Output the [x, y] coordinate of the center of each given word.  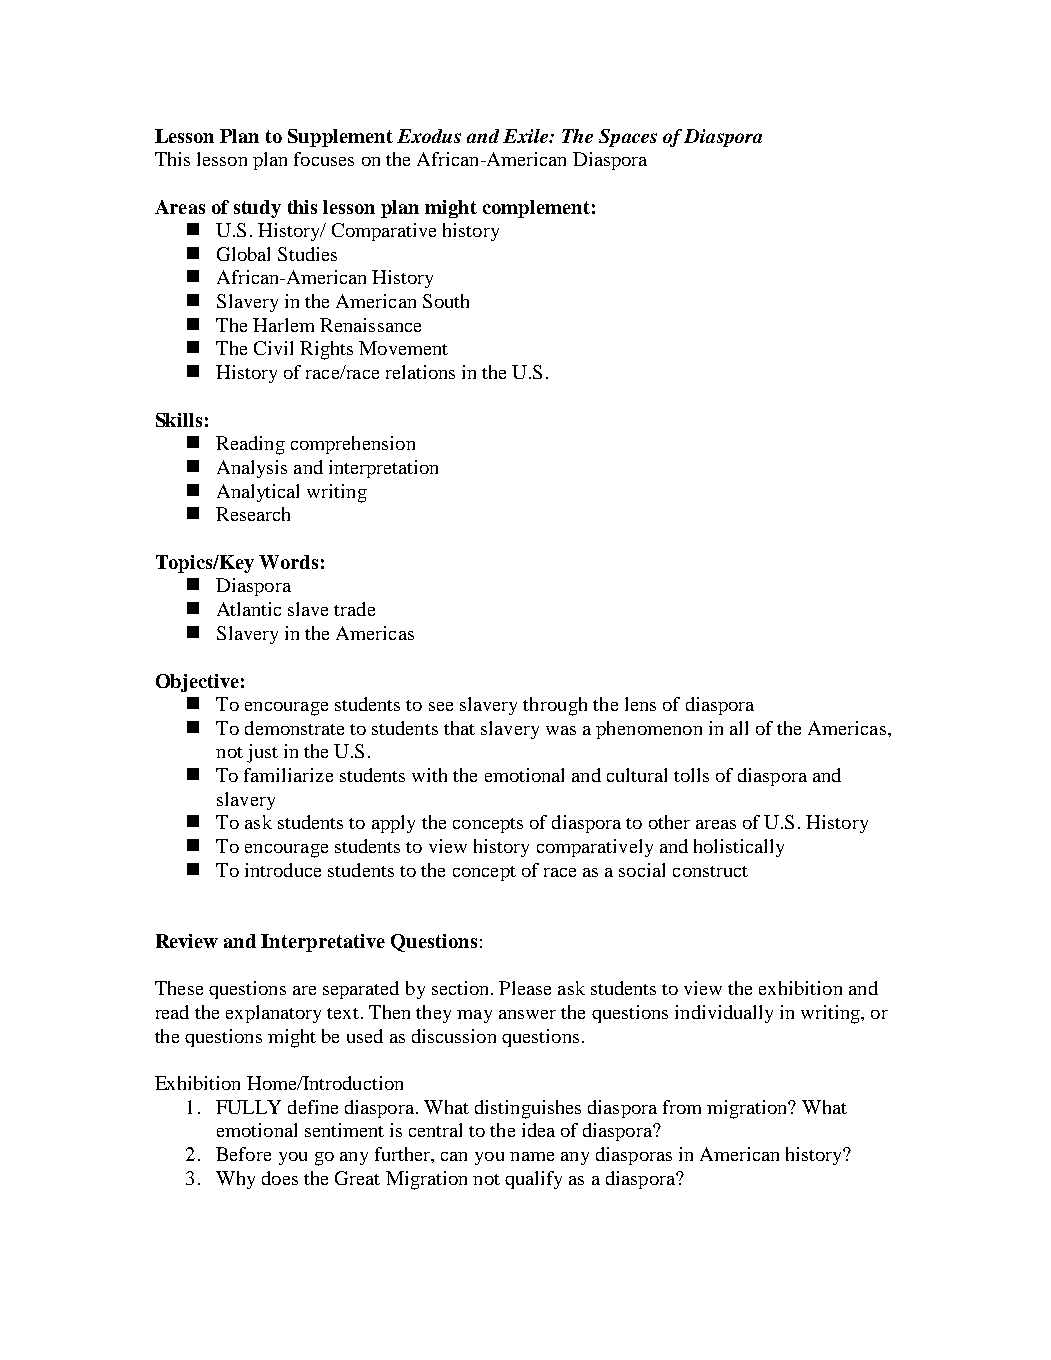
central [435, 1130]
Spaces [628, 138]
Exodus [429, 136]
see [441, 706]
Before [243, 1154]
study [257, 209]
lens [640, 704]
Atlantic [249, 609]
